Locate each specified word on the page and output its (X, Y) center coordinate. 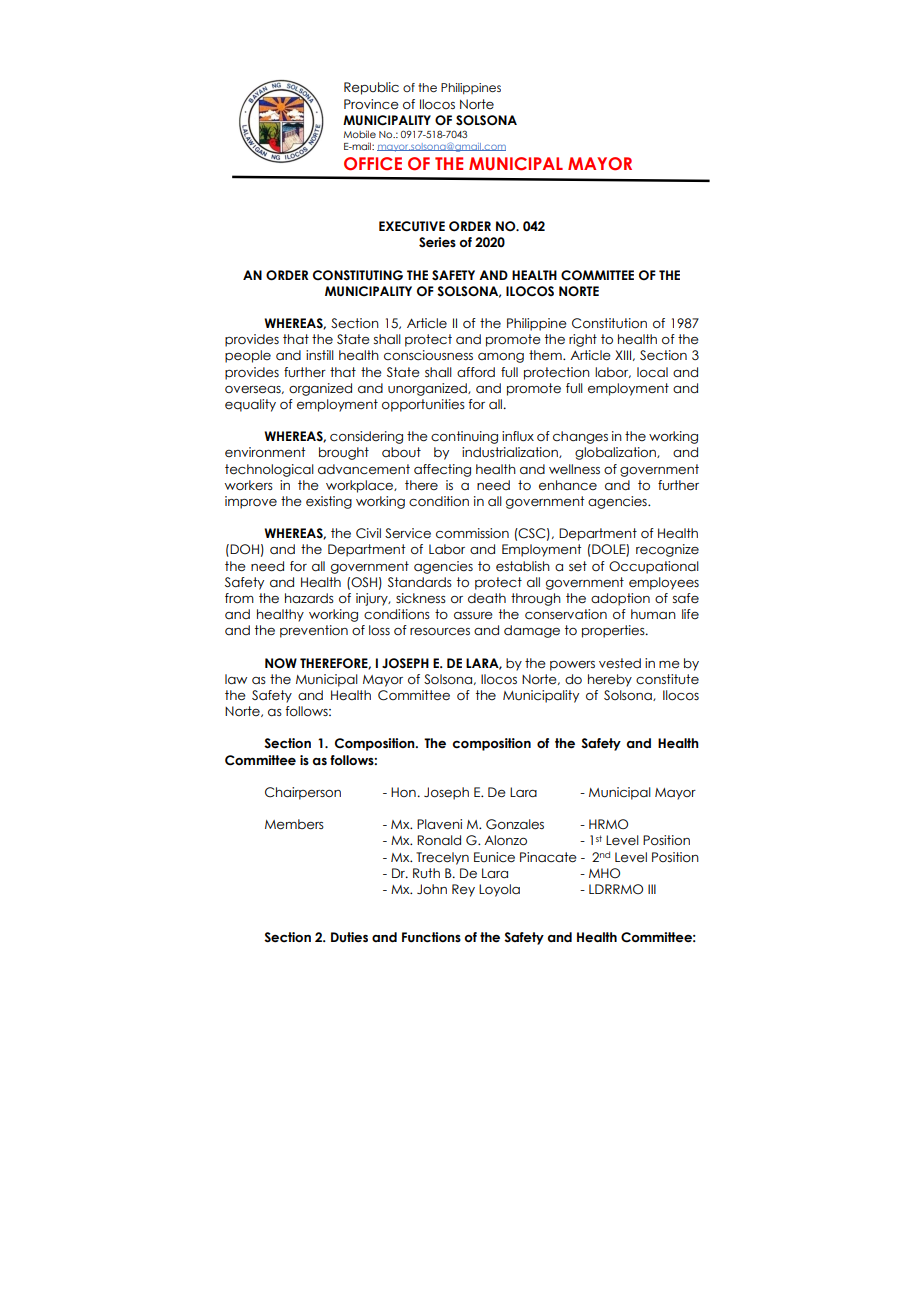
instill (320, 355)
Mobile (360, 134)
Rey (463, 890)
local (652, 372)
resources (440, 632)
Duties (349, 937)
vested (620, 663)
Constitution (609, 323)
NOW (281, 663)
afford (476, 372)
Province (371, 104)
